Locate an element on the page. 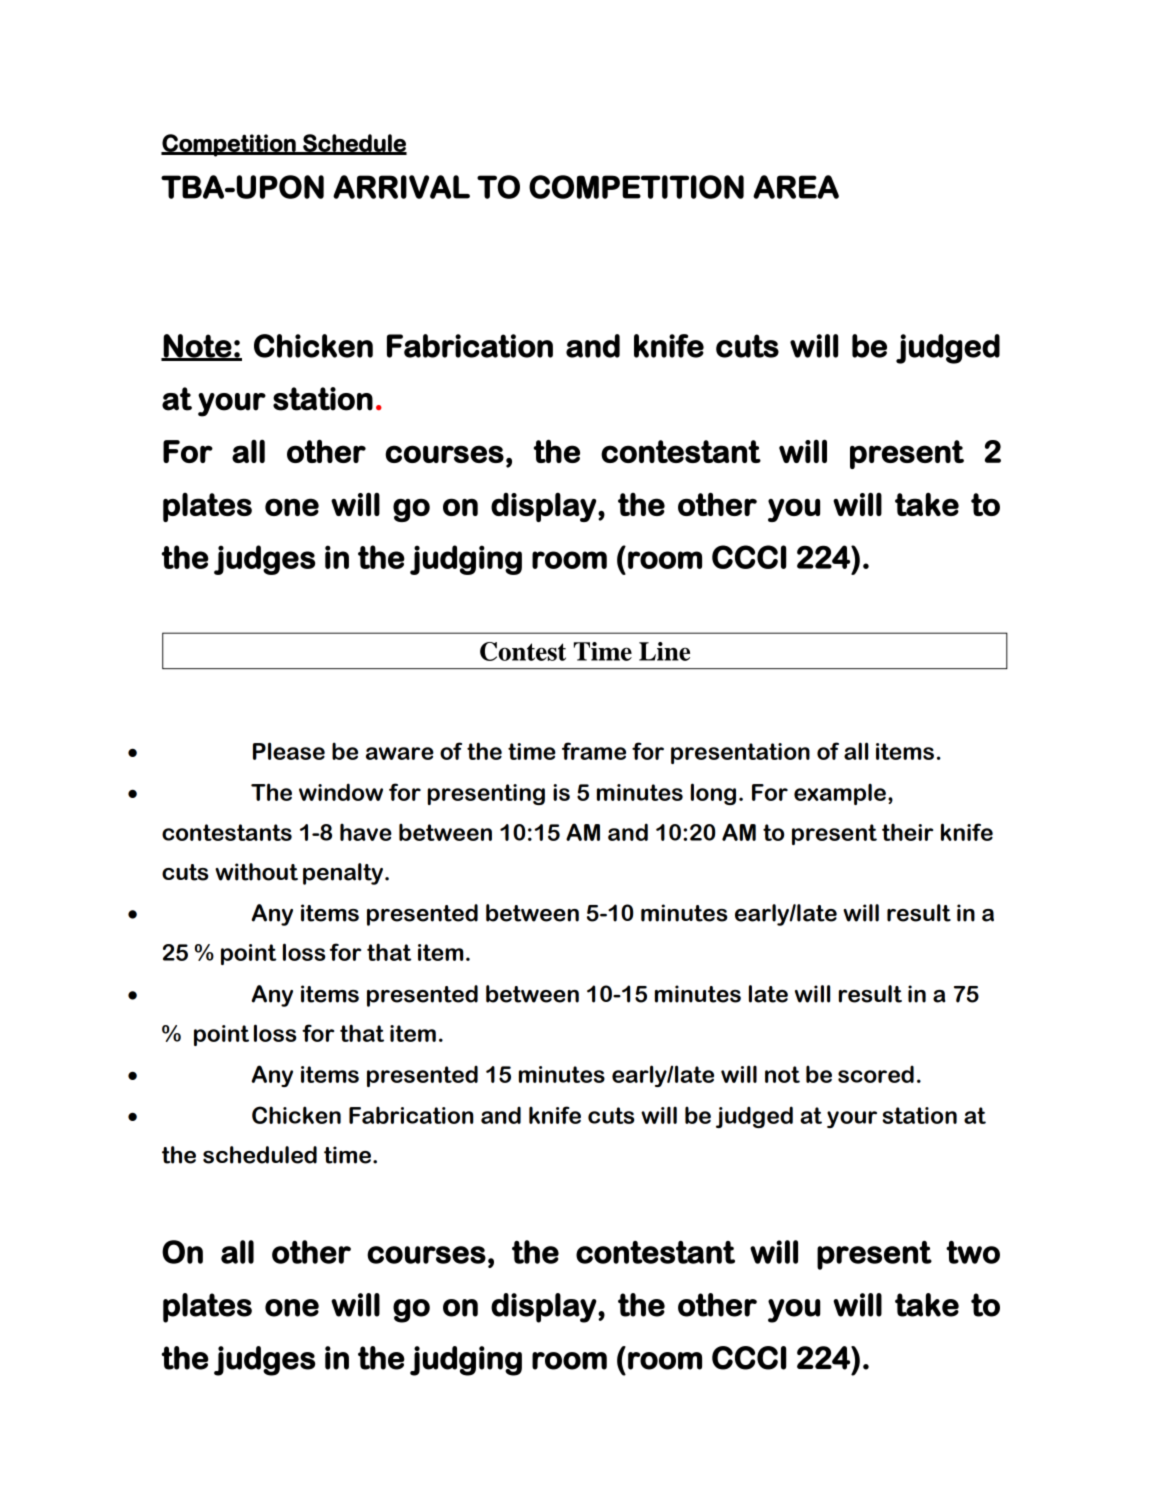 This document has height=1508, width=1165. Please is located at coordinates (289, 751).
